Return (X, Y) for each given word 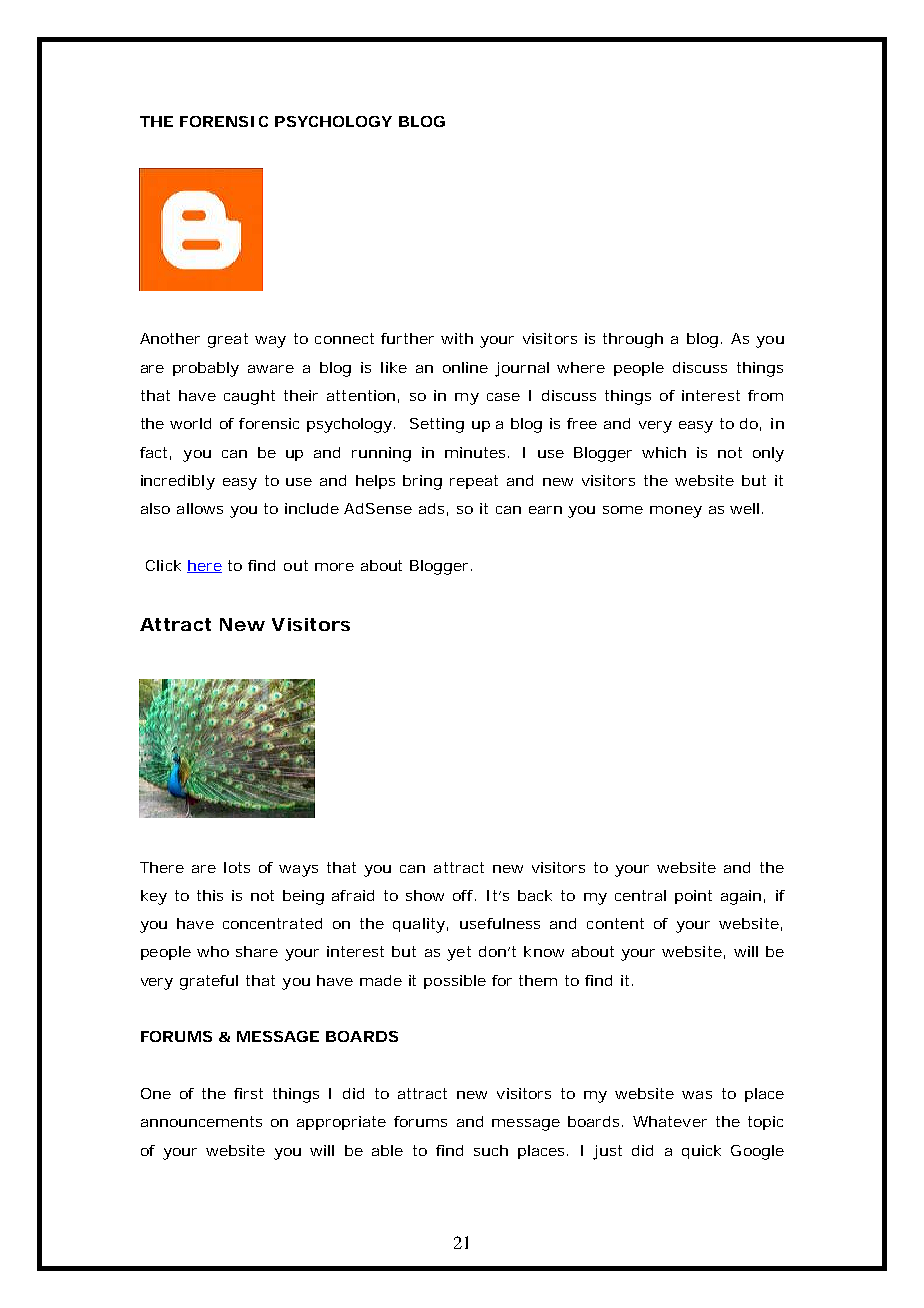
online (465, 367)
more (334, 567)
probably (206, 369)
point (693, 897)
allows (200, 508)
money (676, 512)
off (464, 895)
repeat (474, 482)
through (633, 340)
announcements (201, 1121)
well (744, 508)
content (615, 923)
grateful (209, 982)
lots (237, 867)
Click (163, 565)
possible (455, 982)
